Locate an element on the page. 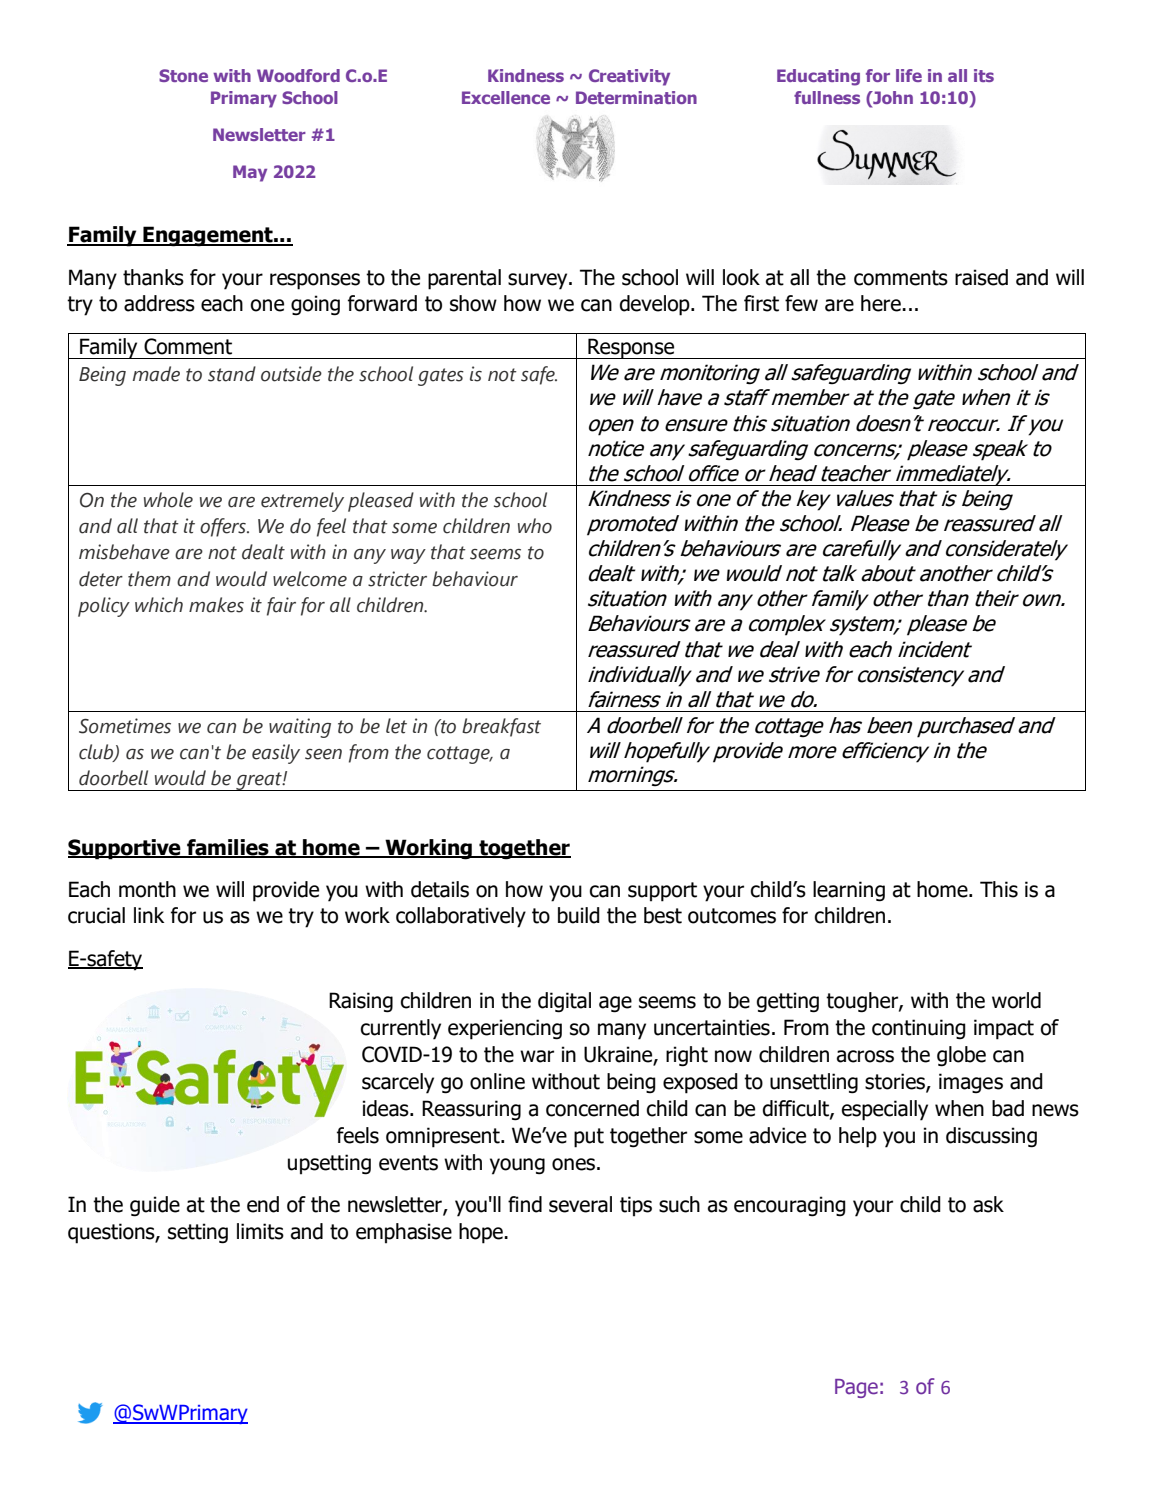 The image size is (1153, 1492). Stone is located at coordinates (183, 75).
